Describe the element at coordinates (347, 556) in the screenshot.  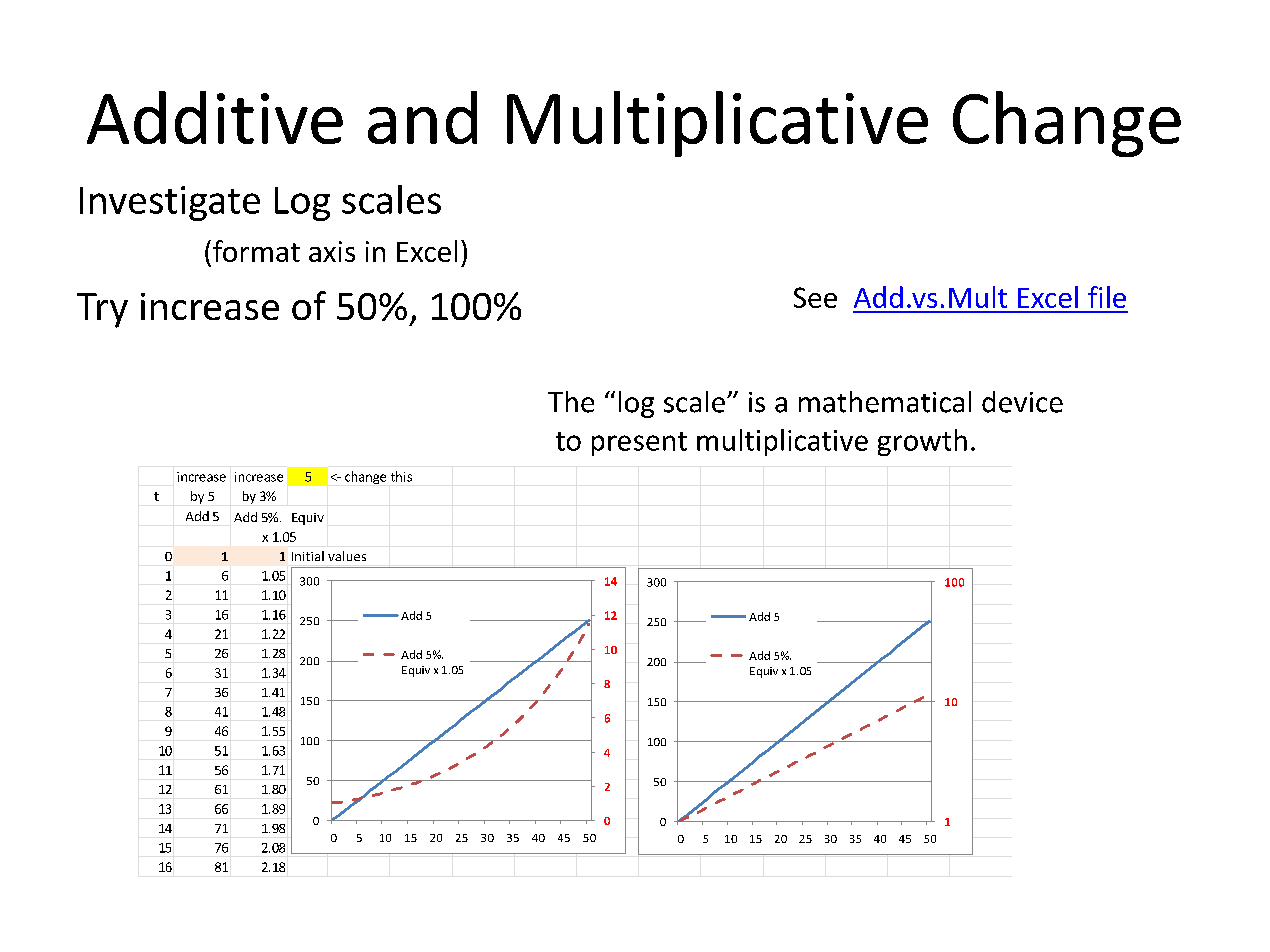
I see `values` at that location.
